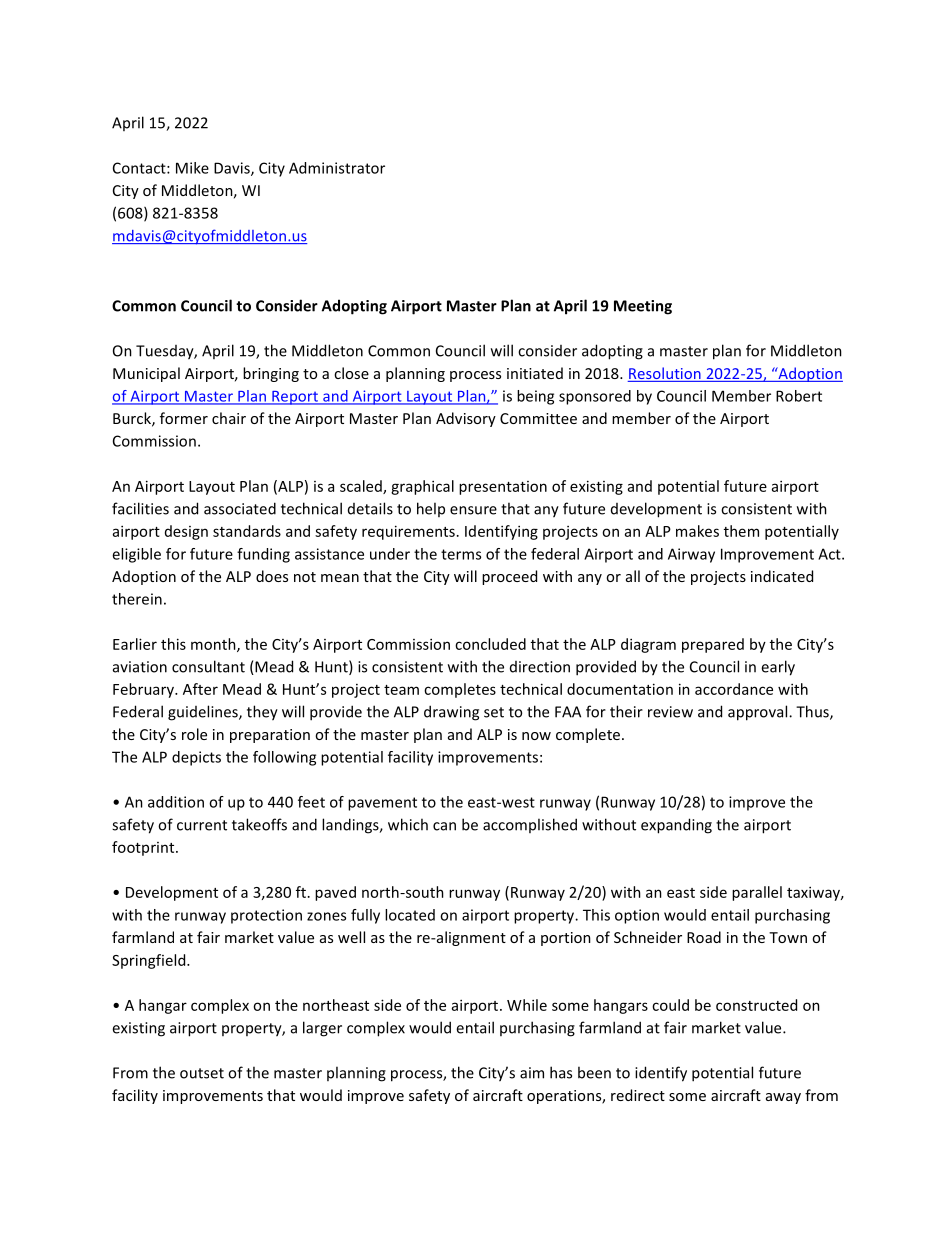 The image size is (952, 1233). What do you see at coordinates (665, 374) in the image?
I see `Resolution` at bounding box center [665, 374].
